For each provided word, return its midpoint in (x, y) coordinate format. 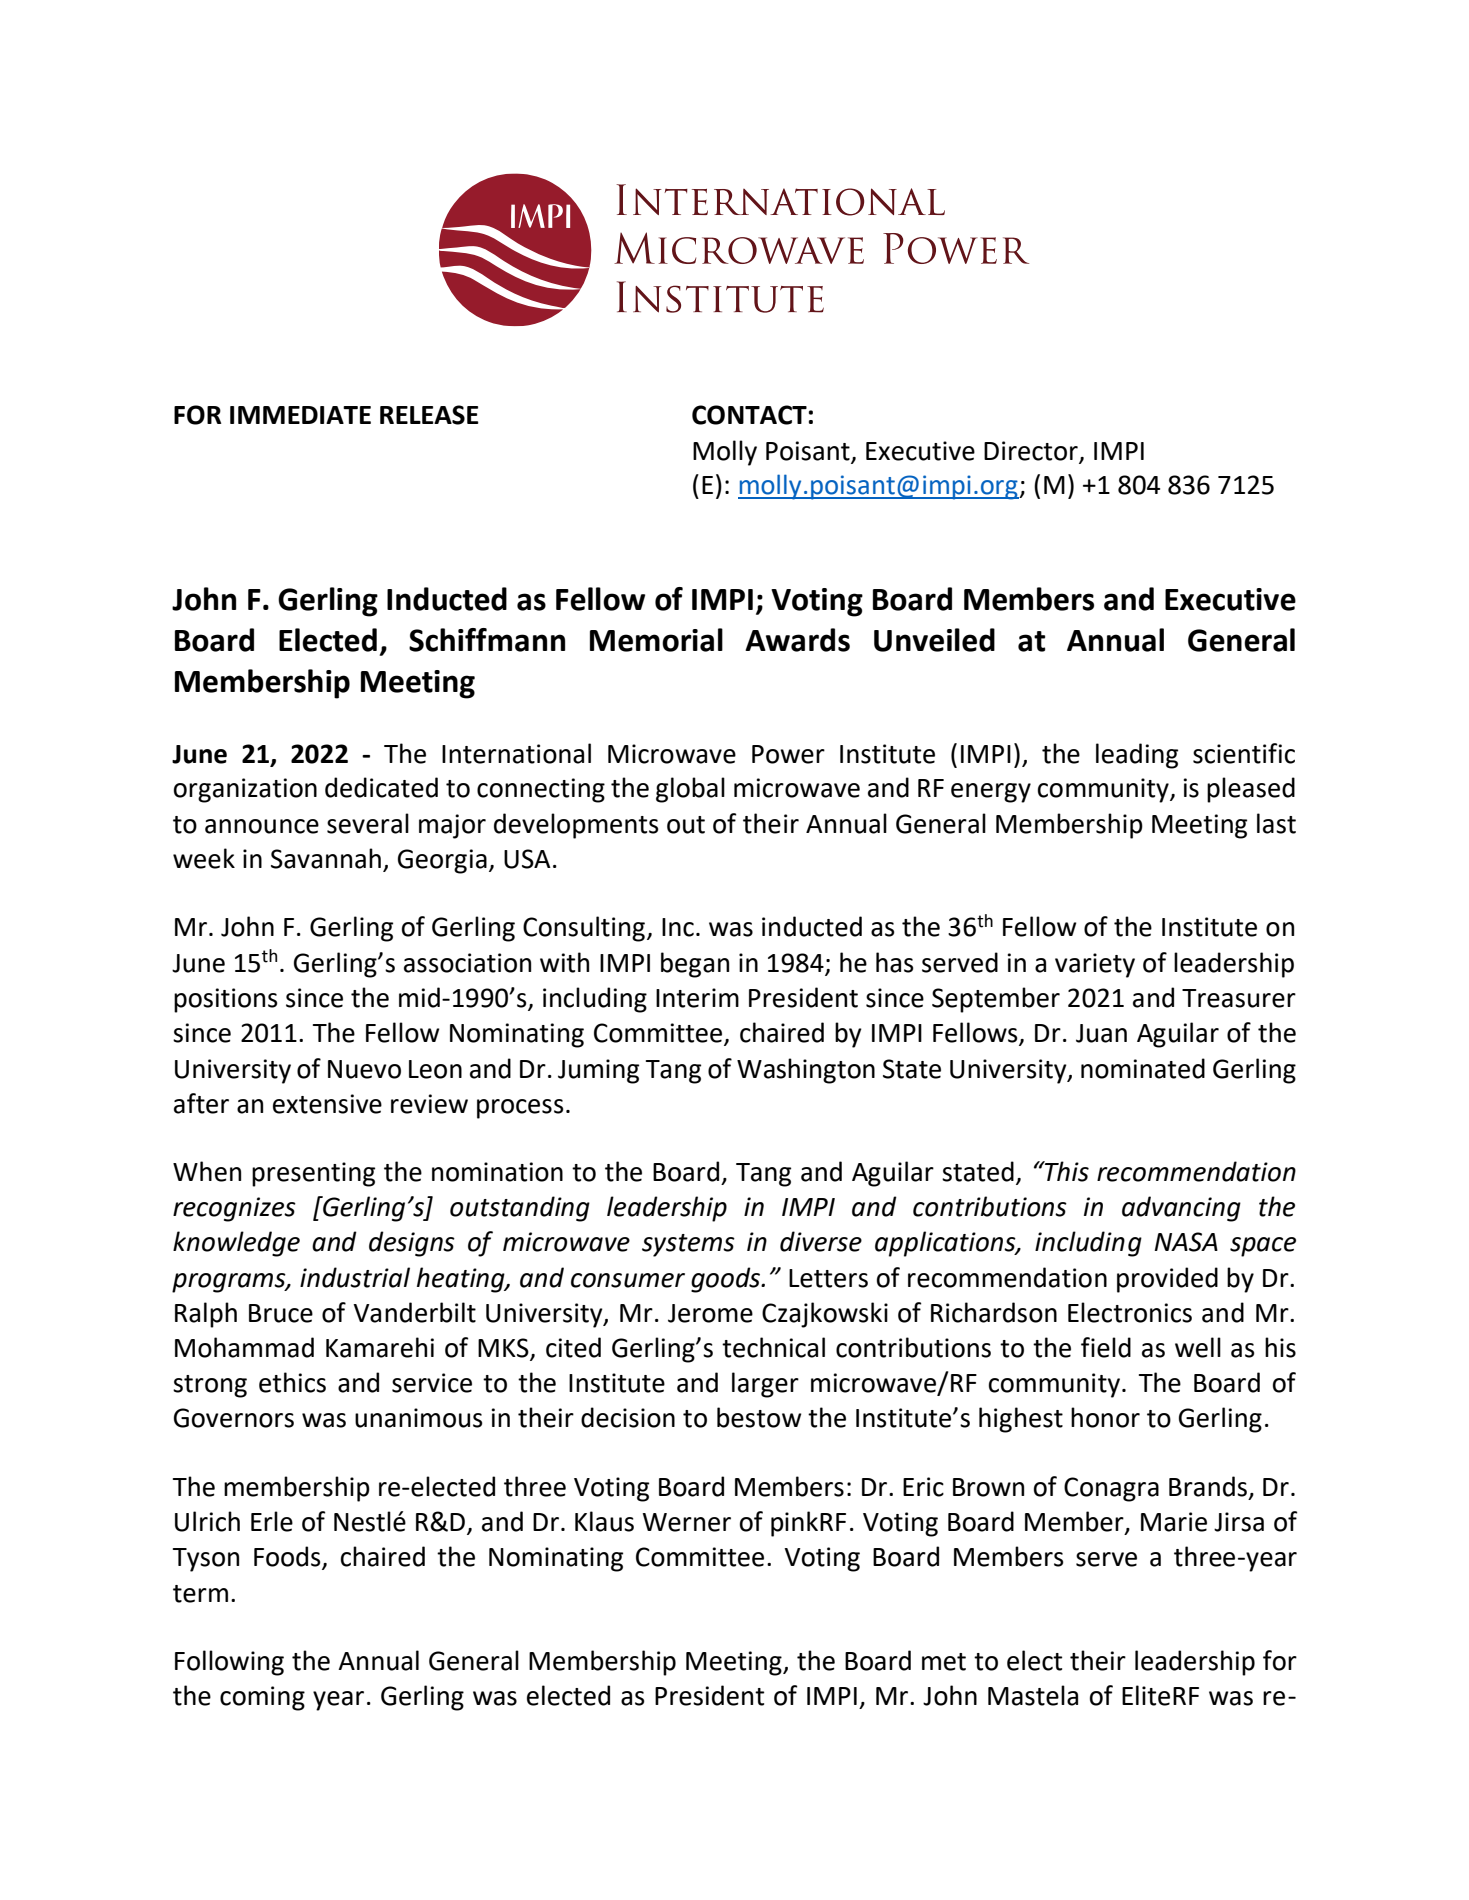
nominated (1143, 1068)
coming (262, 1698)
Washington (806, 1071)
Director (1031, 451)
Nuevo (364, 1069)
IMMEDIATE (300, 415)
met (944, 1662)
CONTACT (749, 415)
